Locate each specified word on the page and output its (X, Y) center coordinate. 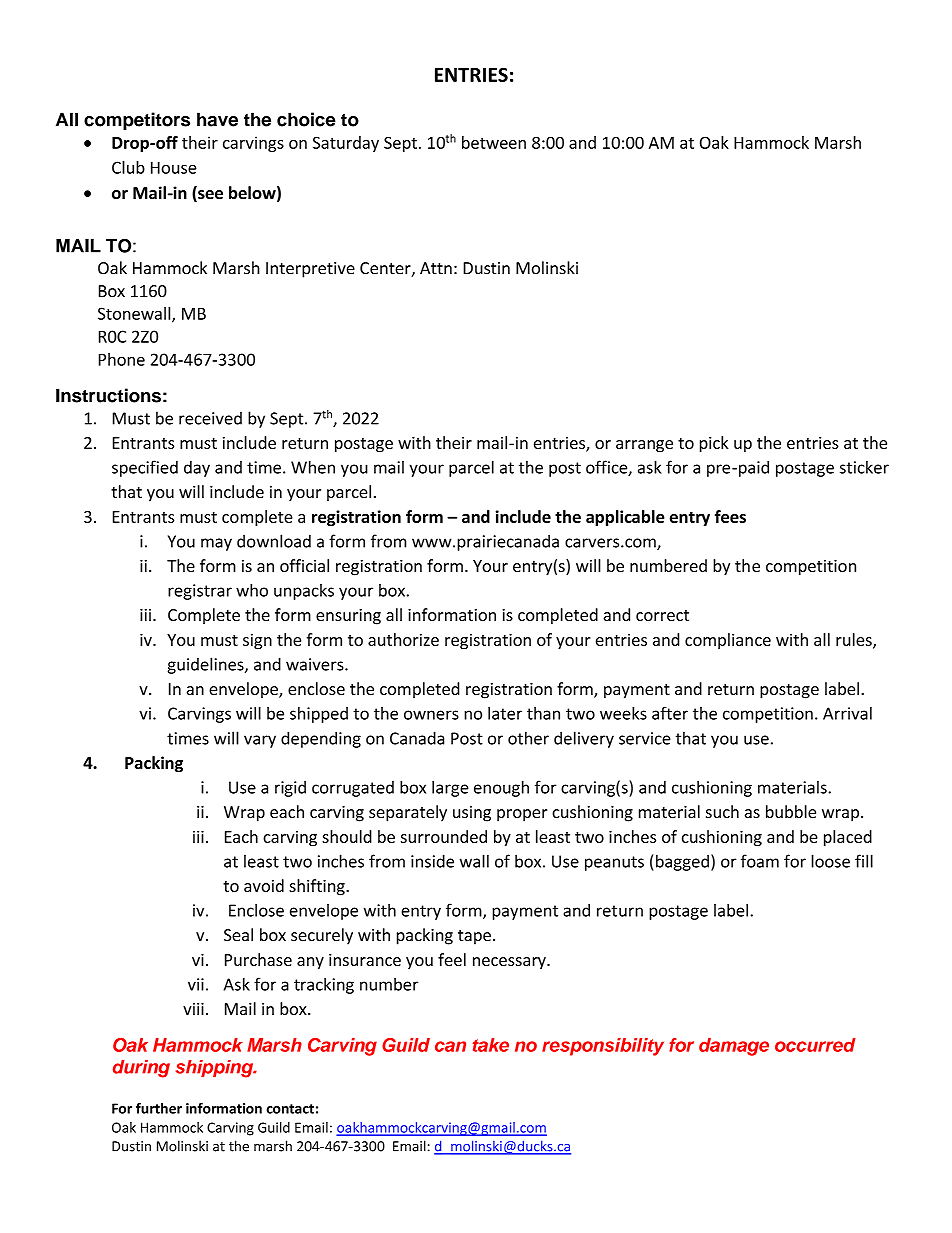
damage (734, 1047)
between (494, 142)
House (174, 167)
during (141, 1069)
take (491, 1045)
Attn (436, 268)
